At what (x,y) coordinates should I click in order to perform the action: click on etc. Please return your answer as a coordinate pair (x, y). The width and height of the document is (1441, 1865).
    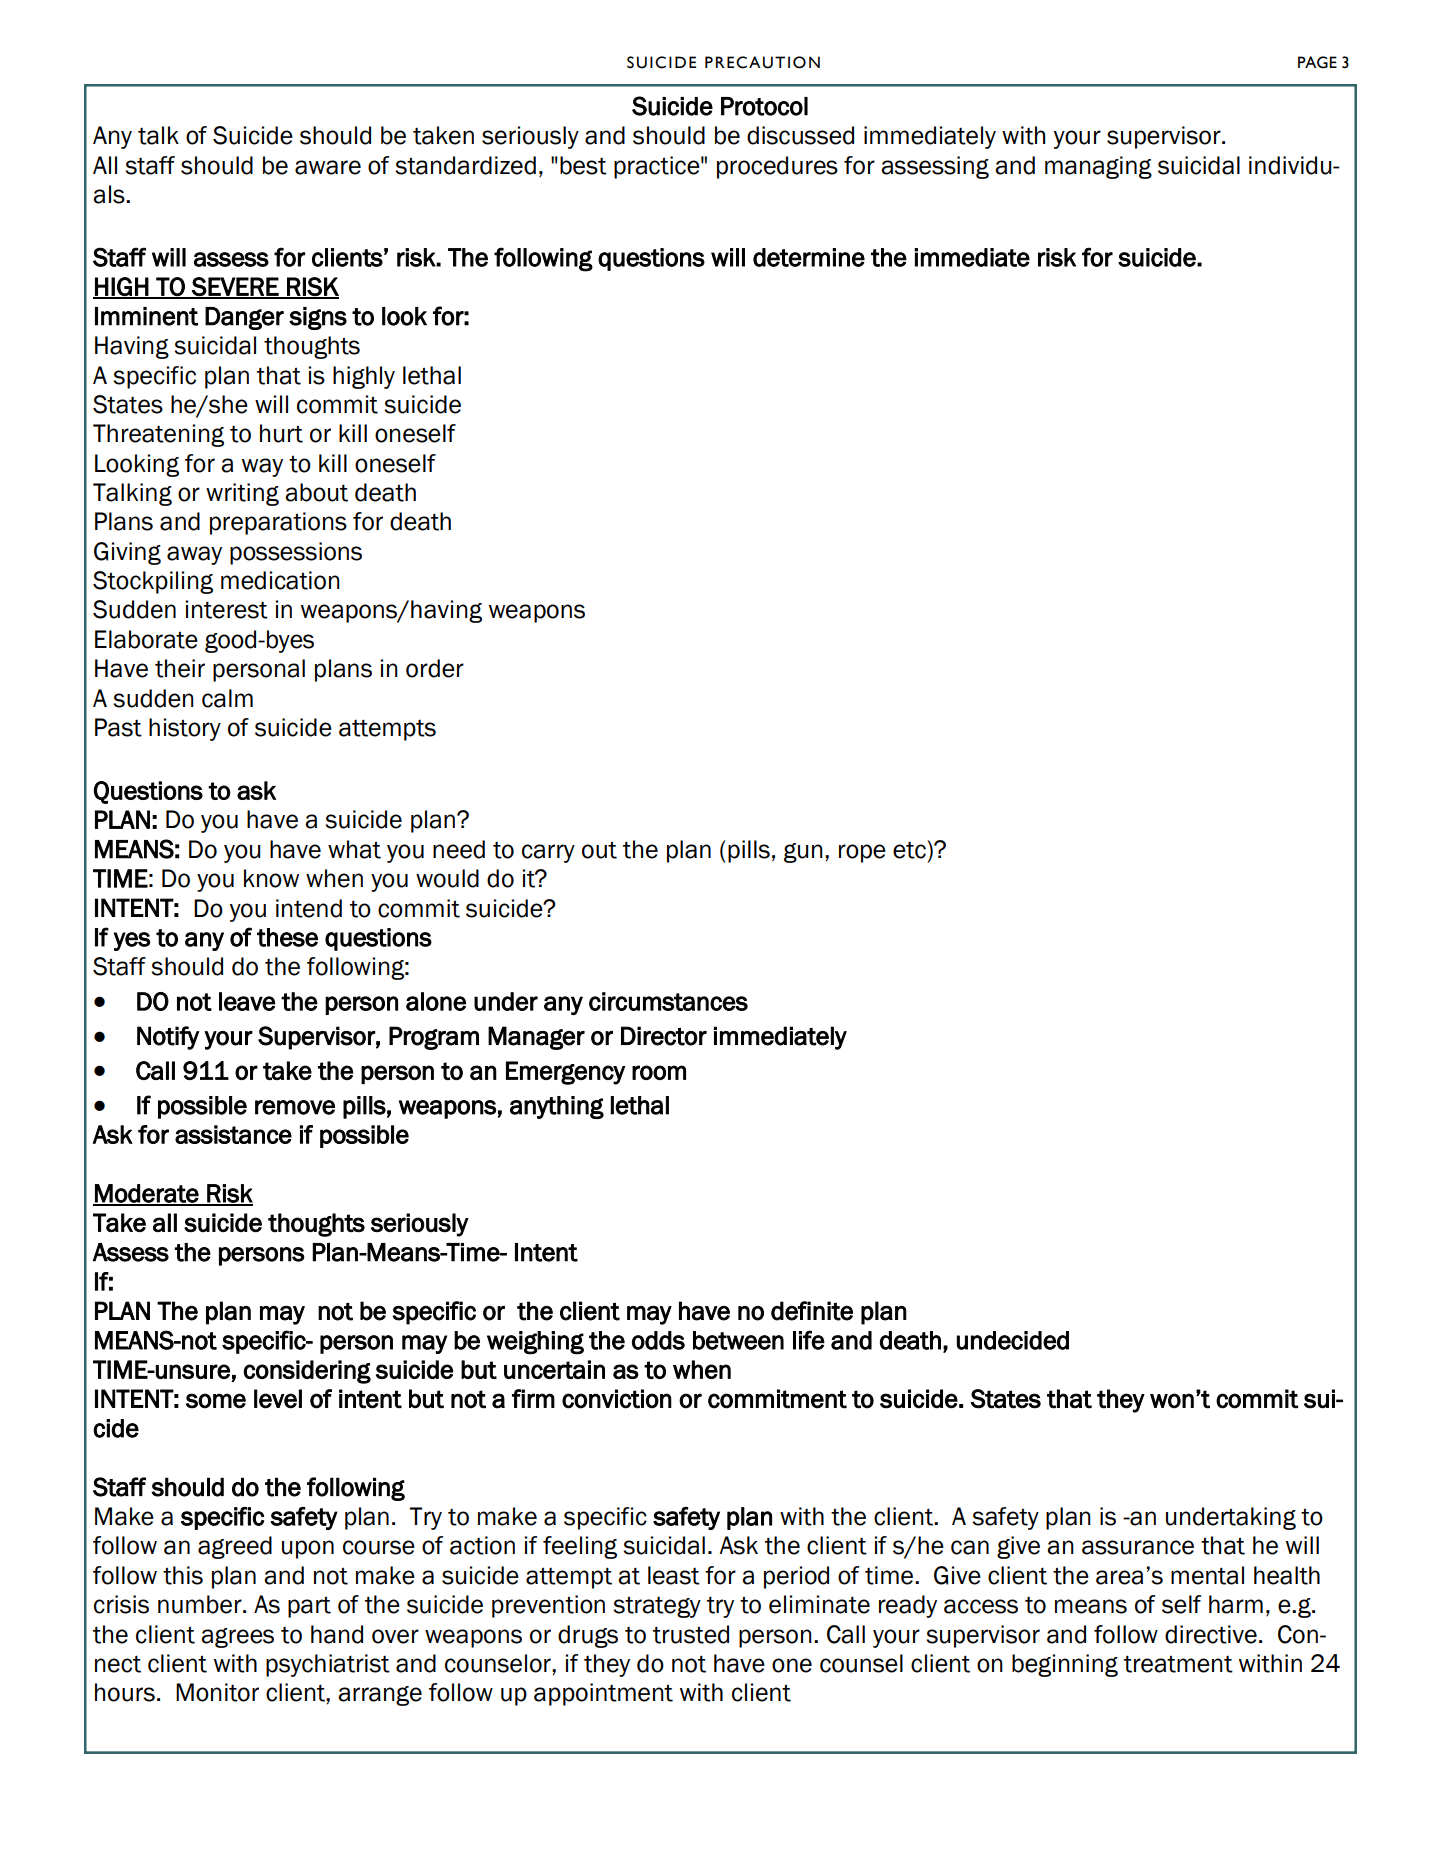
    Looking at the image, I should click on (909, 850).
